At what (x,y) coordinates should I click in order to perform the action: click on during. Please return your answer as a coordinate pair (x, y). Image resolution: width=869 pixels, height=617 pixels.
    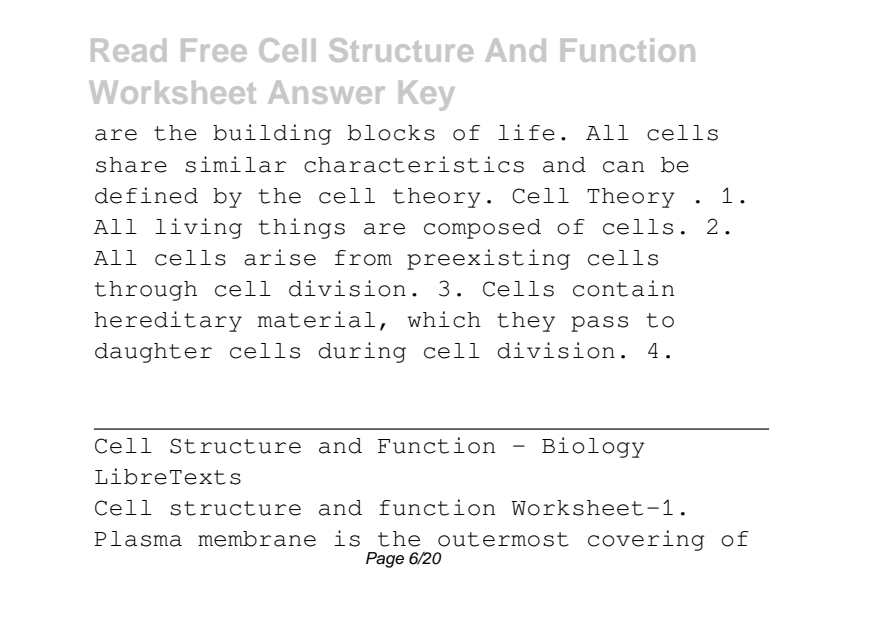
    Looking at the image, I should click on (362, 352).
